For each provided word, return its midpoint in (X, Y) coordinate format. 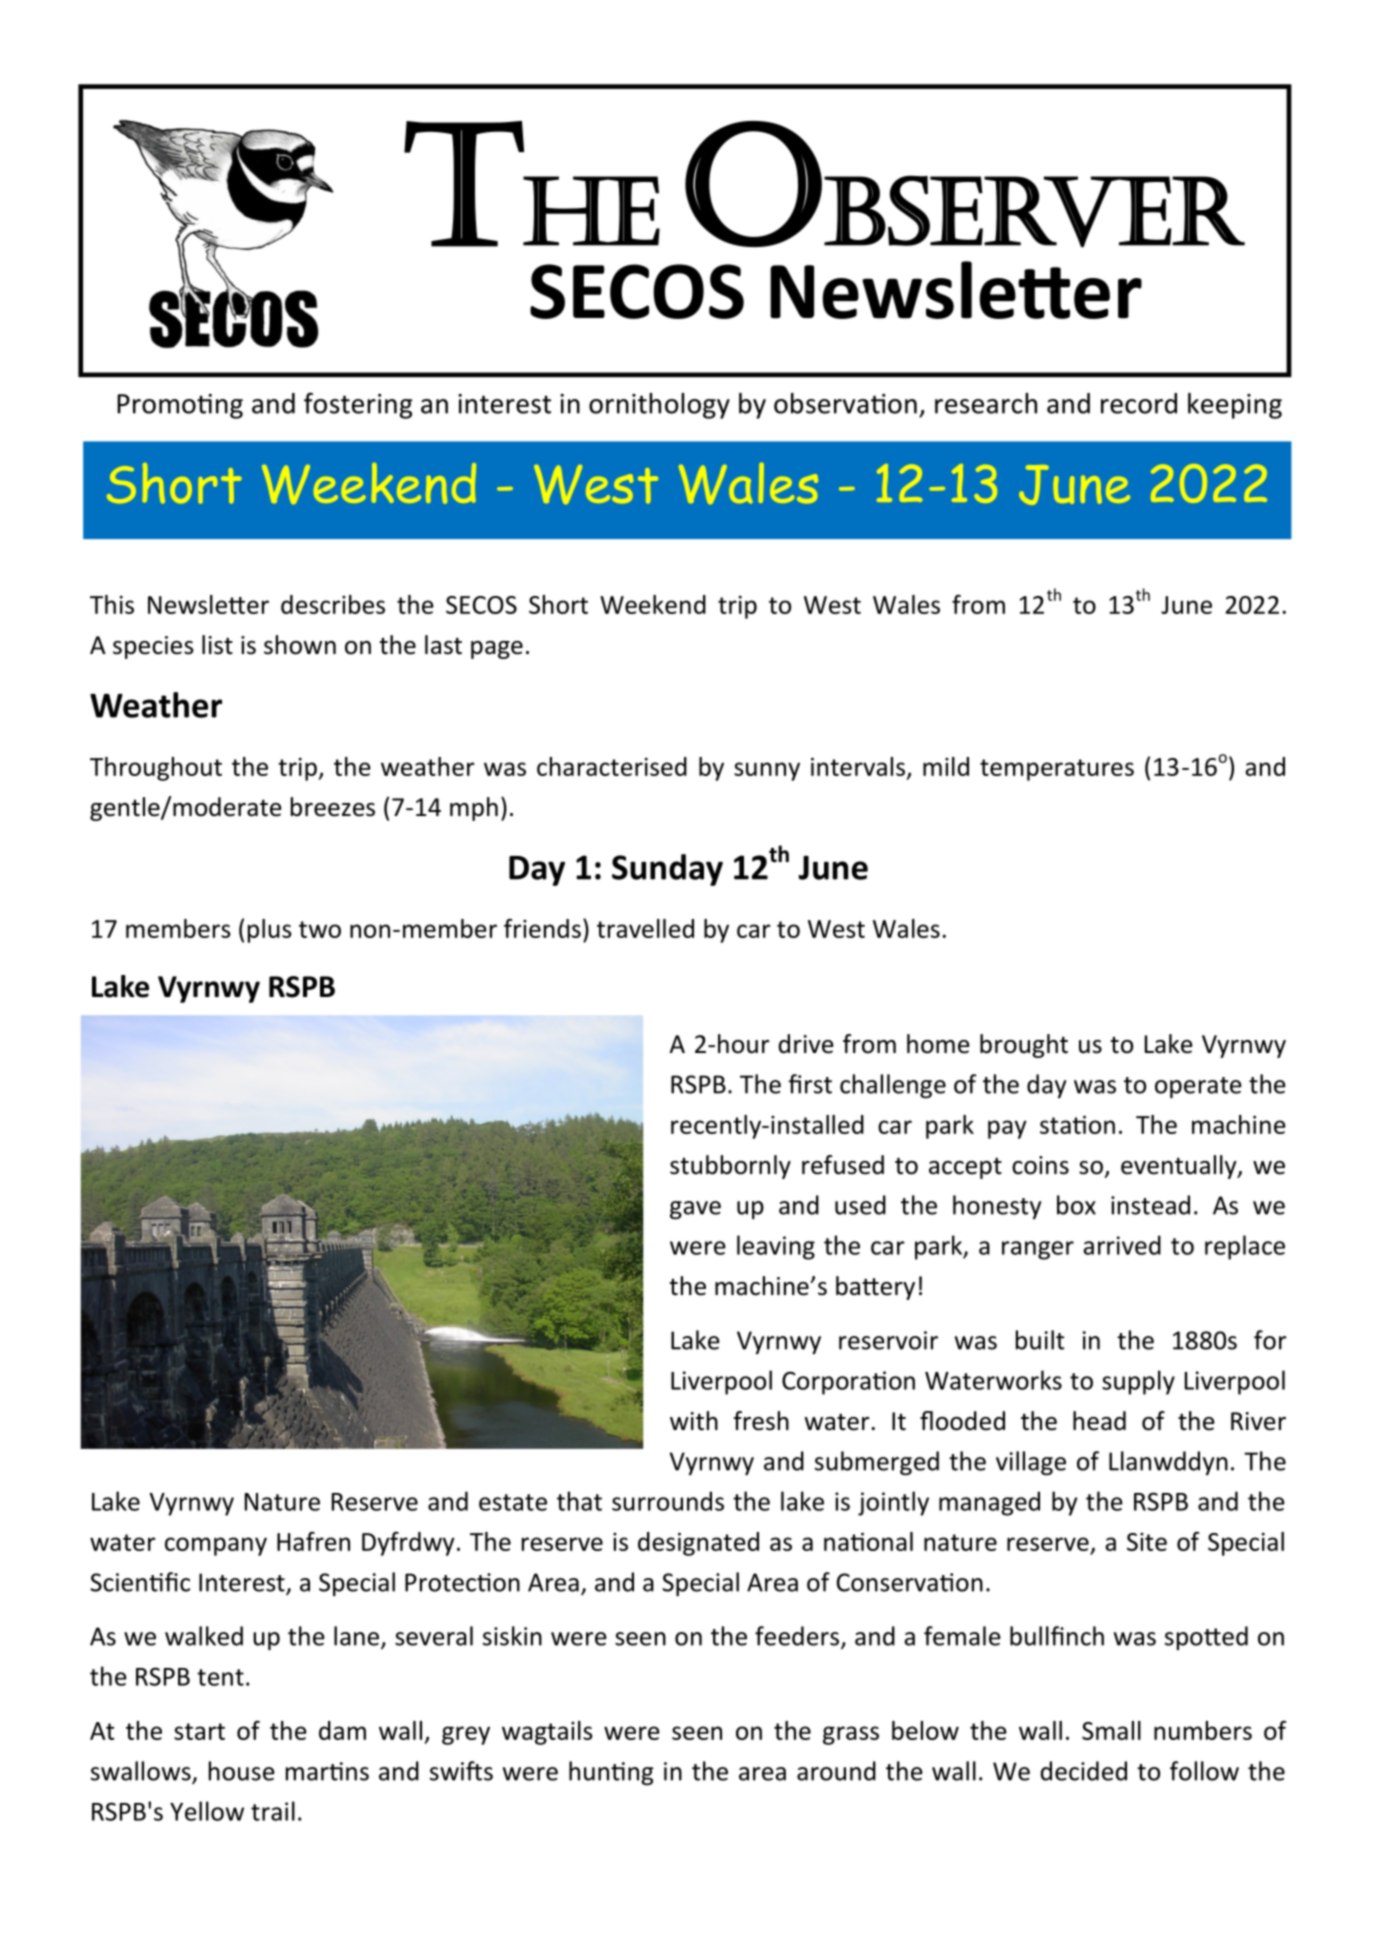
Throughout (156, 769)
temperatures (1057, 770)
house (242, 1771)
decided (1084, 1771)
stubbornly (730, 1167)
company (216, 1546)
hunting (611, 1773)
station (1077, 1124)
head (1099, 1421)
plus (270, 931)
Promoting (180, 406)
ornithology (659, 406)
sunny (767, 771)
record (1139, 403)
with (694, 1421)
